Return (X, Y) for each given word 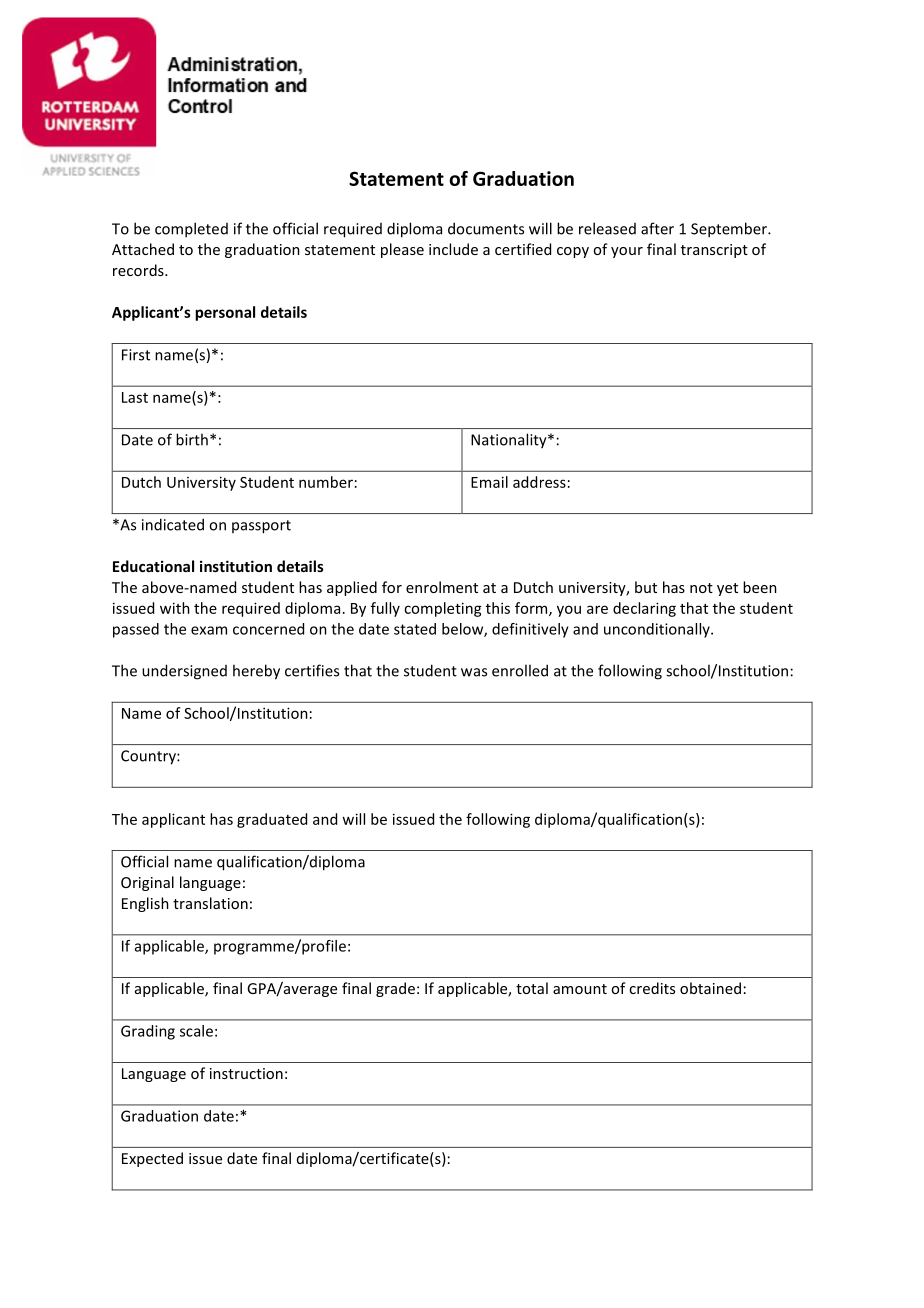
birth (192, 439)
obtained (710, 988)
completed (191, 230)
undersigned (184, 672)
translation (210, 903)
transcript (714, 251)
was (474, 672)
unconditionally (658, 630)
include (453, 249)
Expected (152, 1159)
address (539, 482)
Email (489, 482)
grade (395, 989)
